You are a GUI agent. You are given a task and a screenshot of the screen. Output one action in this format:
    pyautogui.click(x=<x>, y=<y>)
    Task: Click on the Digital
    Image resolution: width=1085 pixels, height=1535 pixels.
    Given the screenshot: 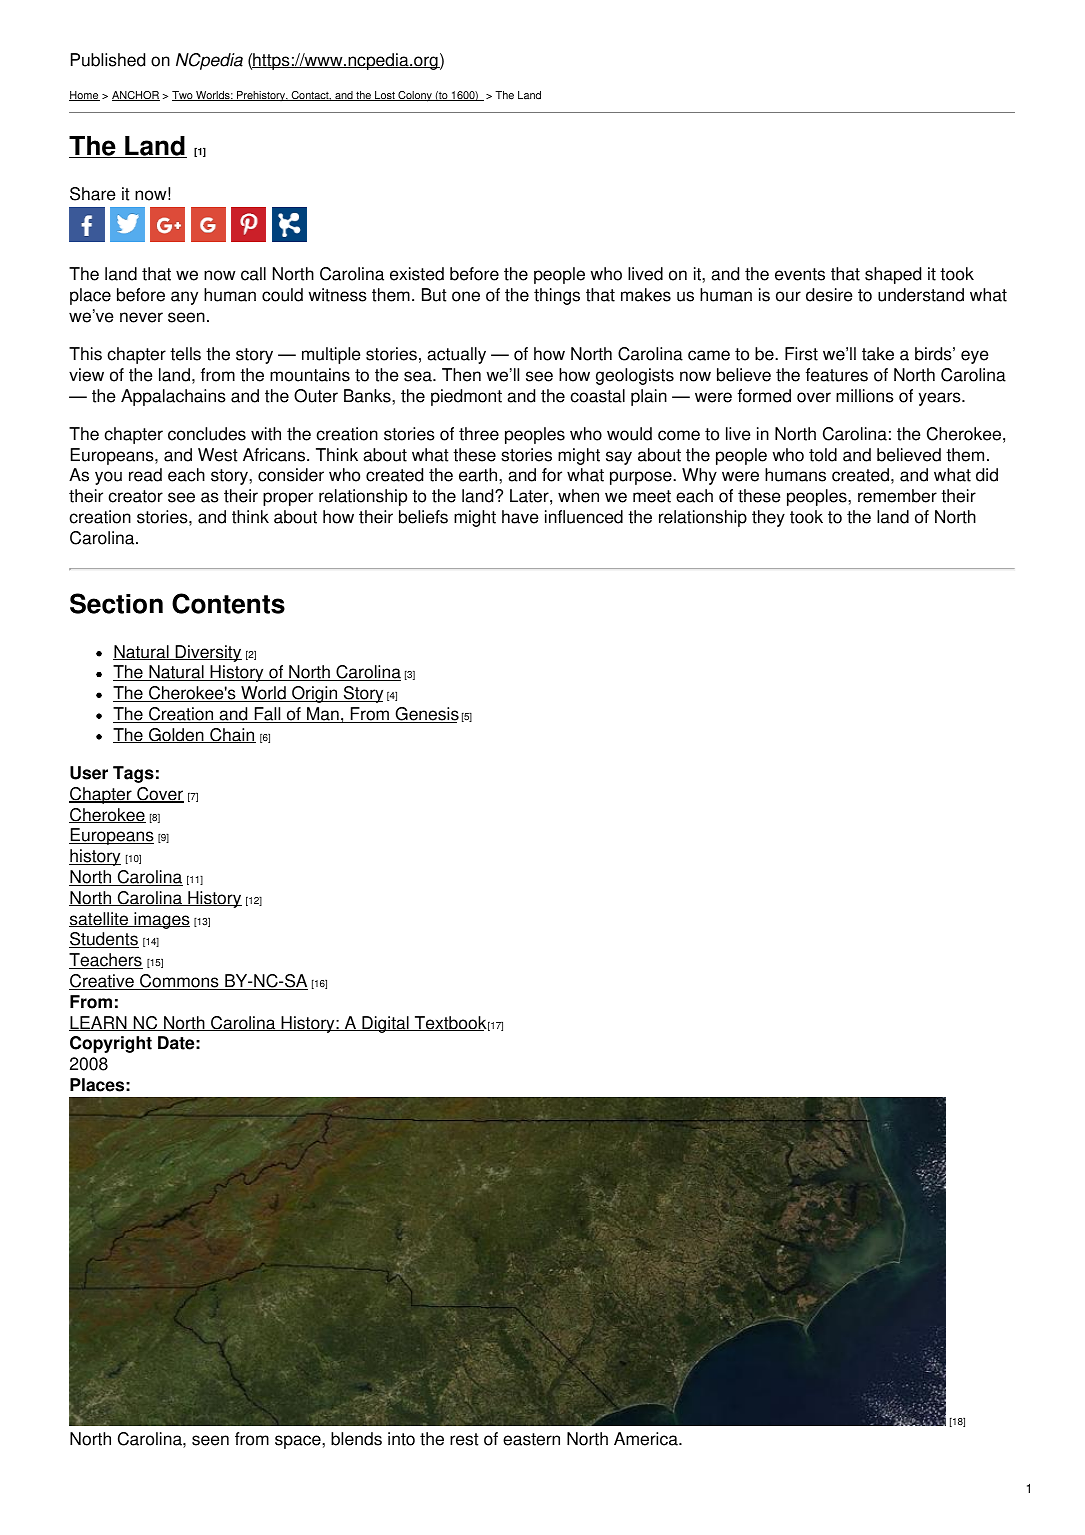 What is the action you would take?
    pyautogui.click(x=385, y=1024)
